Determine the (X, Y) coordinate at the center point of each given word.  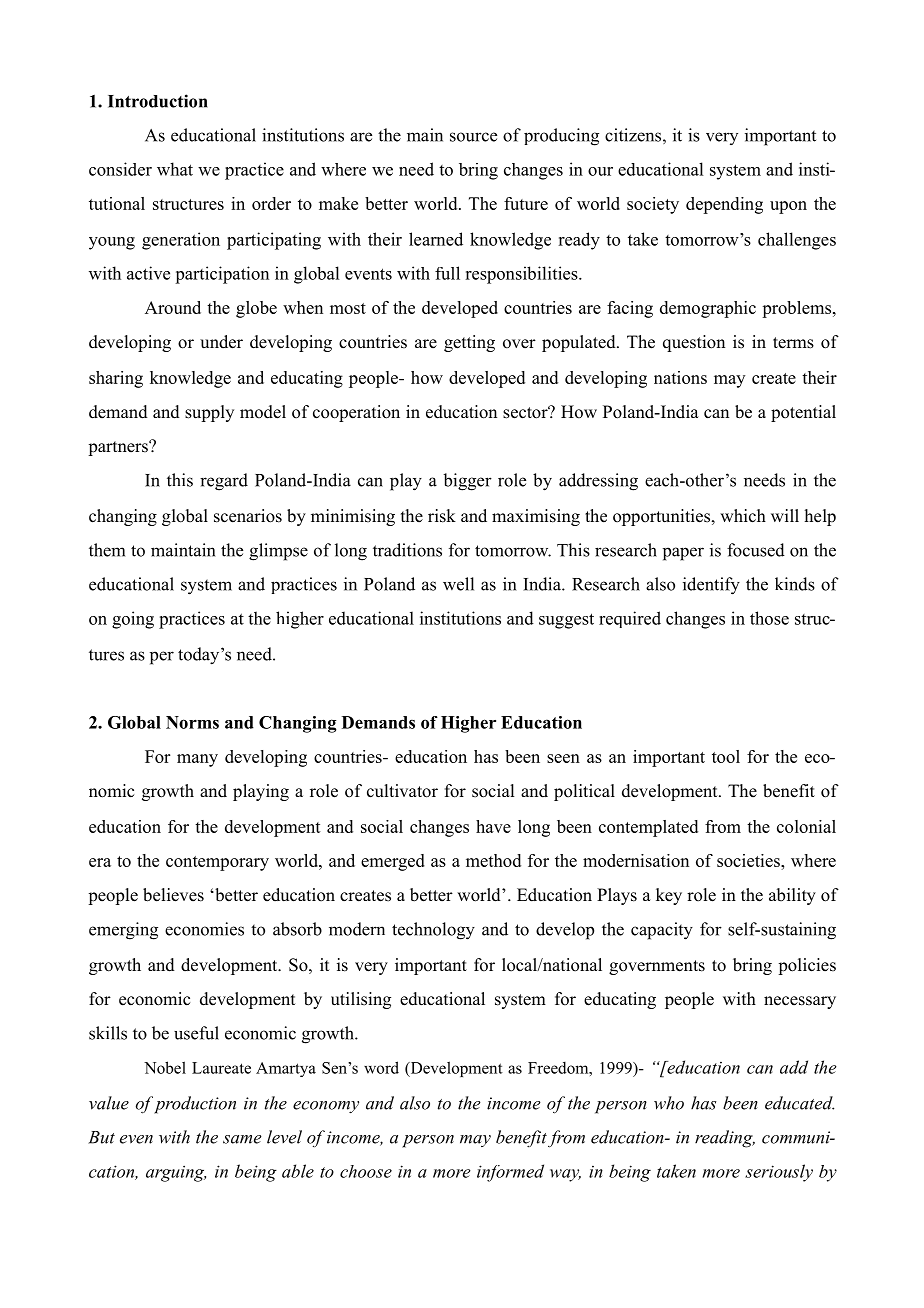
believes (173, 895)
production (195, 1105)
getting (469, 343)
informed (510, 1173)
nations (680, 377)
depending (724, 205)
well (458, 584)
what (175, 169)
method (493, 860)
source (473, 137)
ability (792, 896)
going (133, 620)
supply (209, 413)
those (769, 618)
